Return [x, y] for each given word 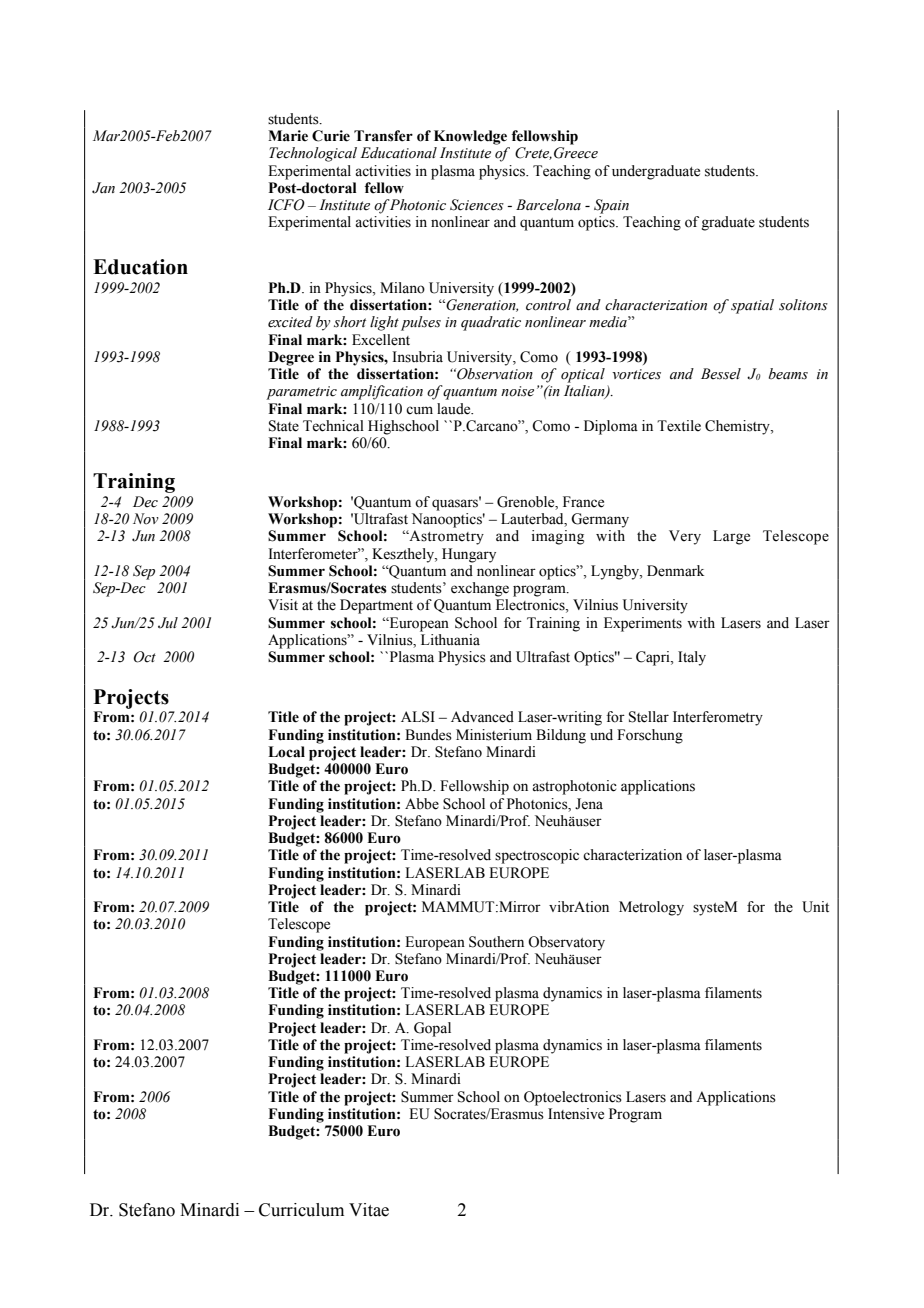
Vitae [369, 1210]
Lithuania [450, 639]
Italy [692, 658]
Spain [611, 206]
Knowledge [470, 137]
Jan [103, 188]
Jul [168, 623]
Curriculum [301, 1210]
